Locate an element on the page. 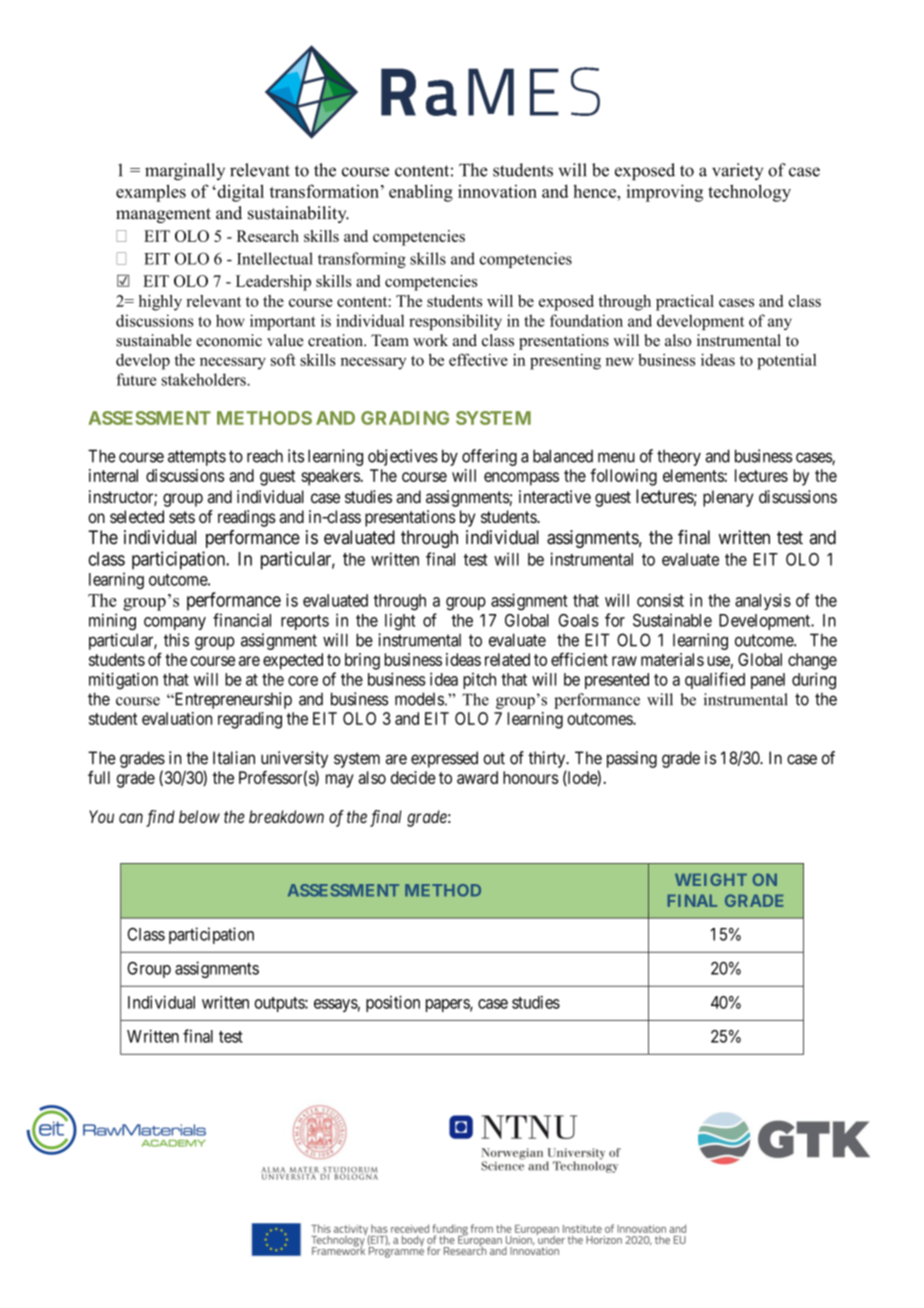 Image resolution: width=924 pixels, height=1308 pixels. enabling is located at coordinates (421, 193).
